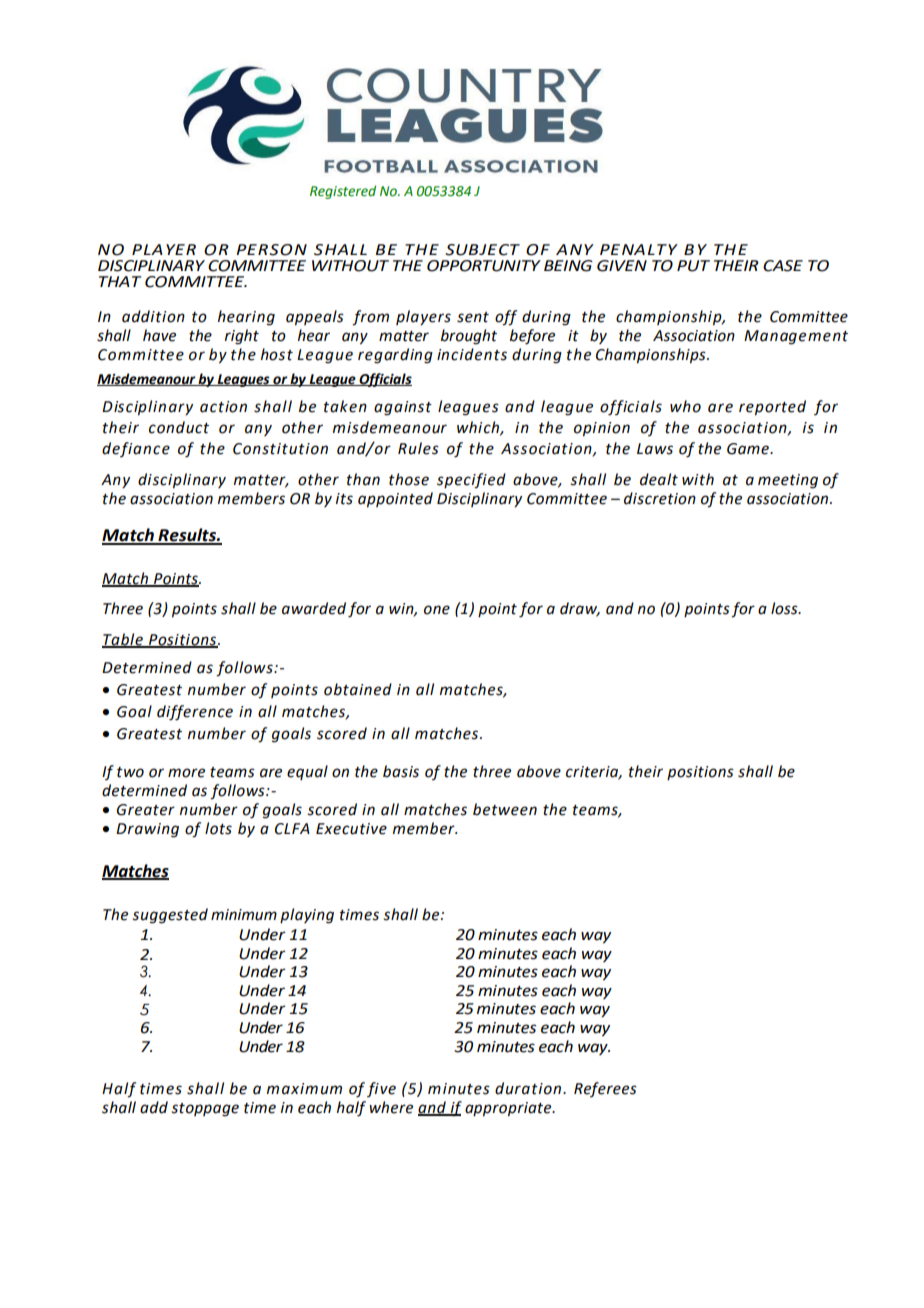 The width and height of the screenshot is (924, 1308). What do you see at coordinates (785, 608) in the screenshot?
I see `loss` at bounding box center [785, 608].
